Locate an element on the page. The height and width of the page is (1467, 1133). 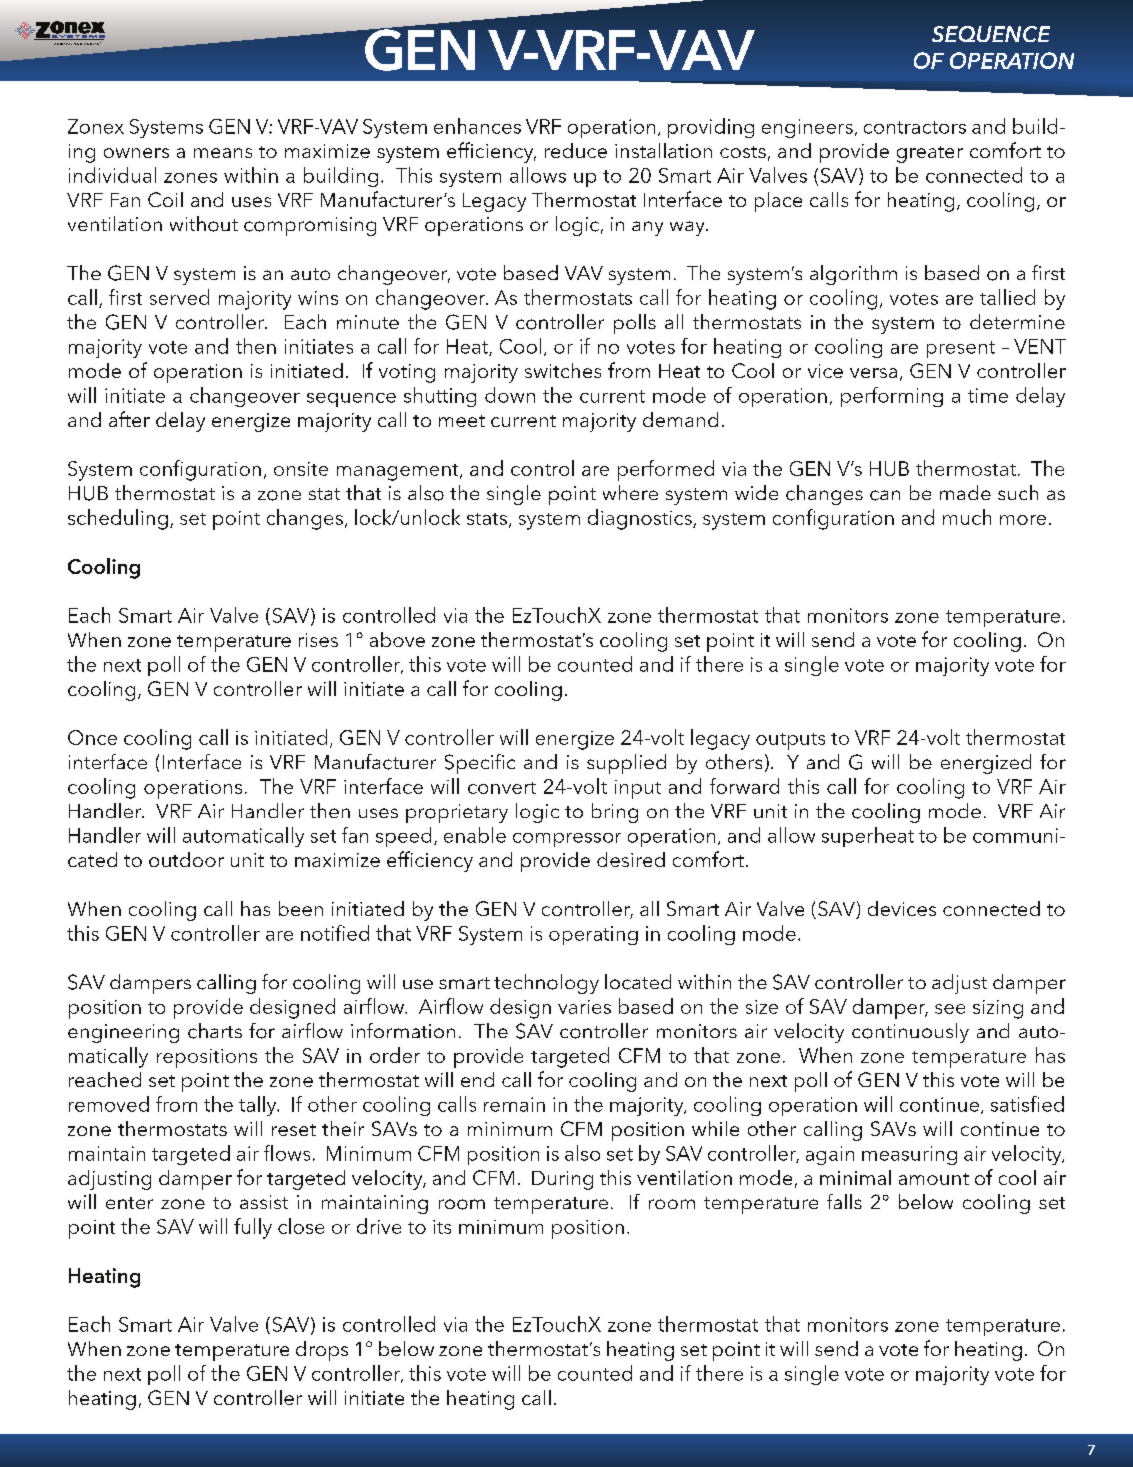
drops is located at coordinates (322, 1351).
